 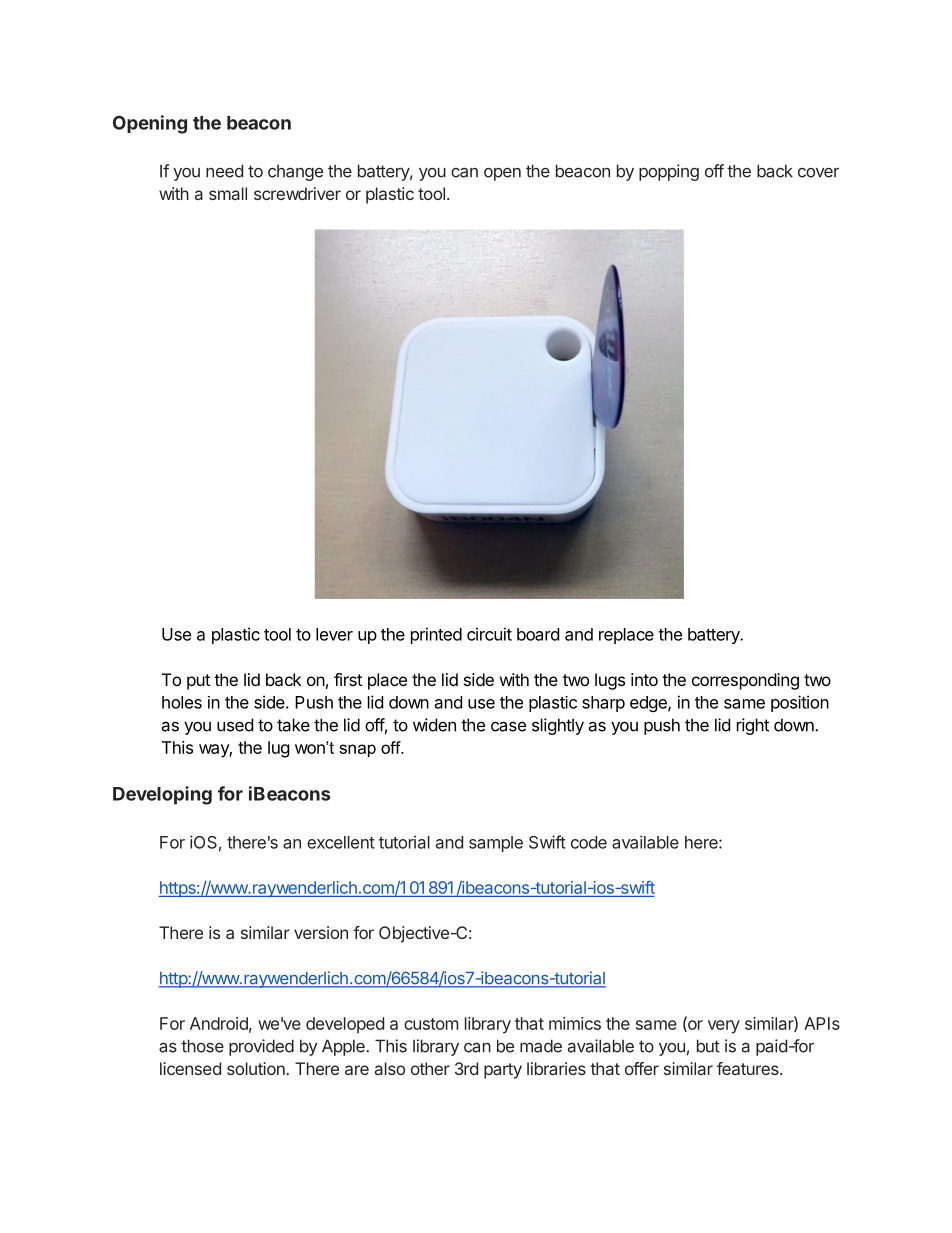 What do you see at coordinates (334, 634) in the document?
I see `lever` at bounding box center [334, 634].
